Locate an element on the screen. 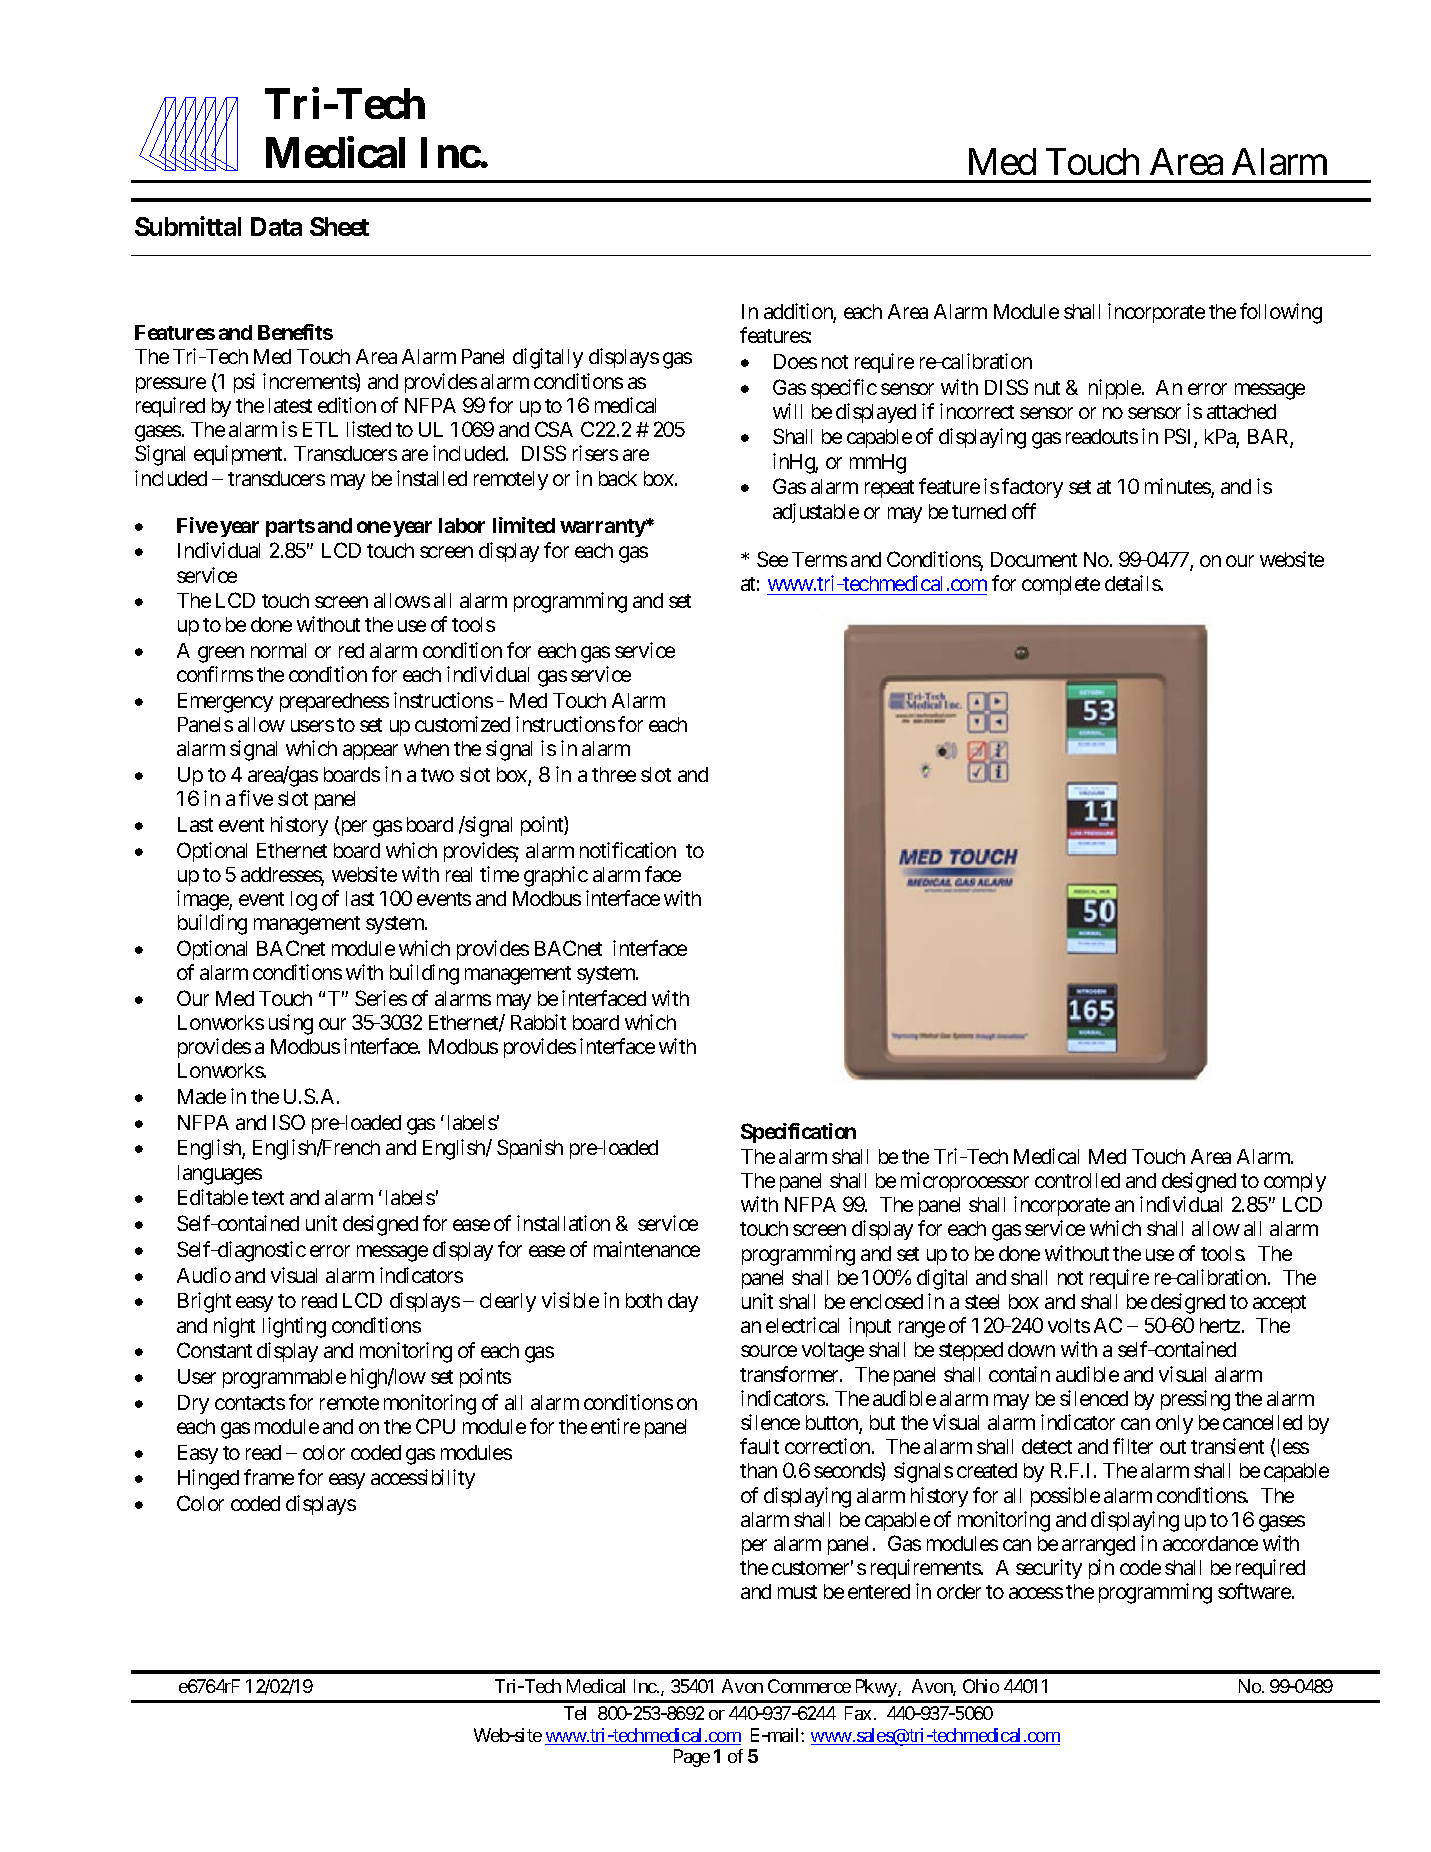 The height and width of the screenshot is (1852, 1431). appear is located at coordinates (370, 752).
